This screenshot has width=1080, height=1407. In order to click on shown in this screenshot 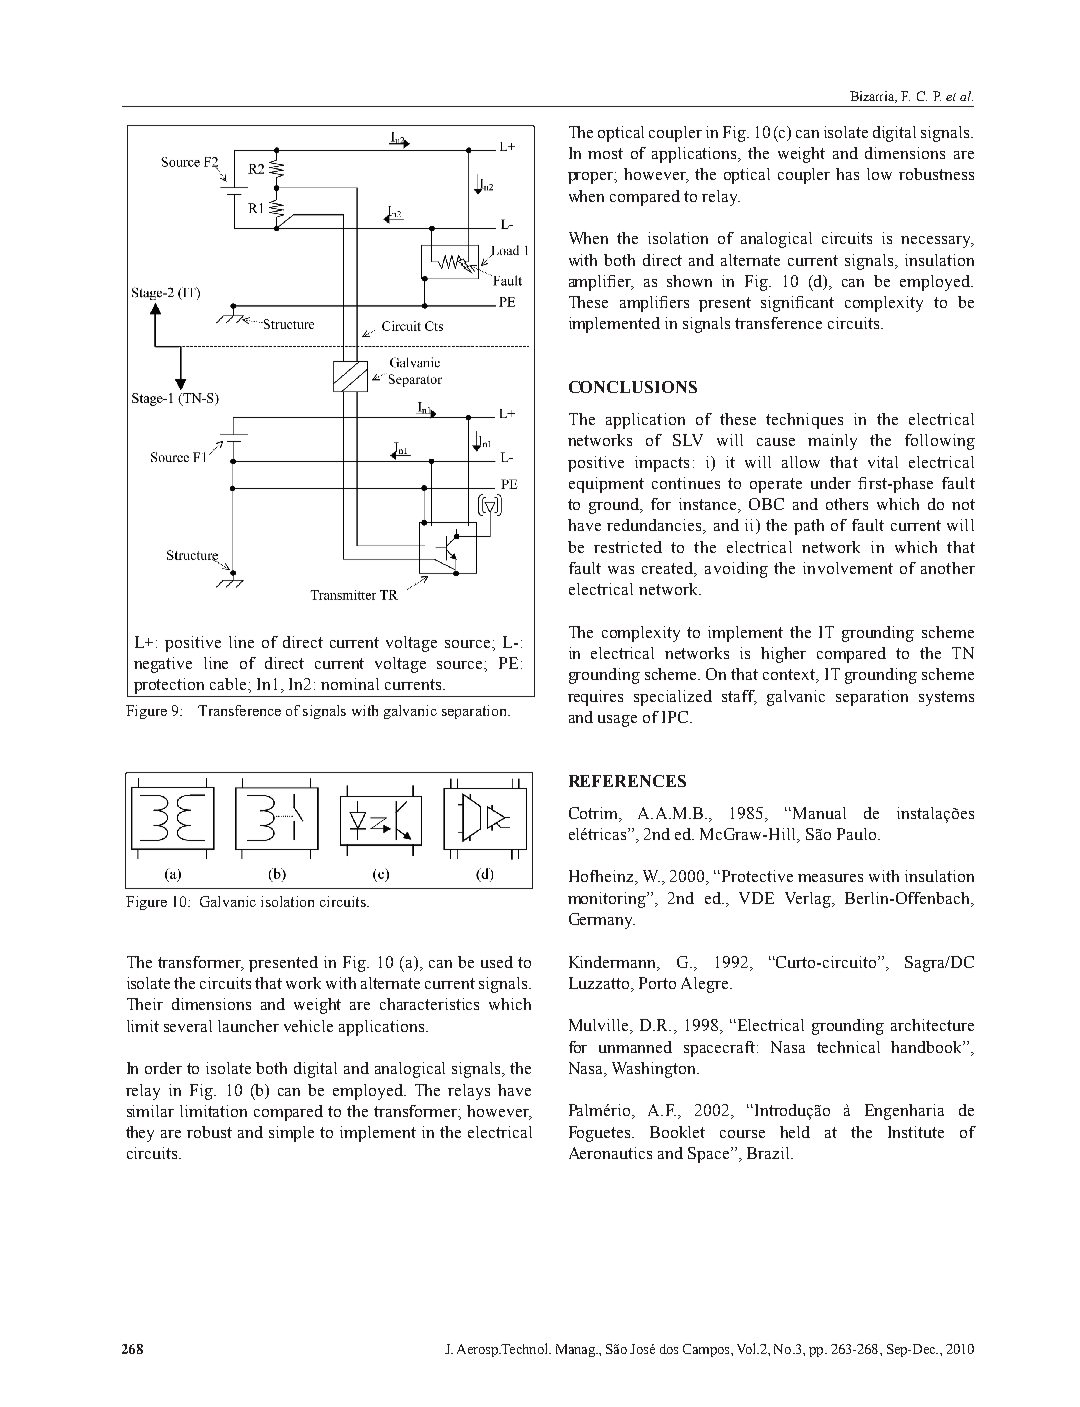, I will do `click(689, 281)`.
